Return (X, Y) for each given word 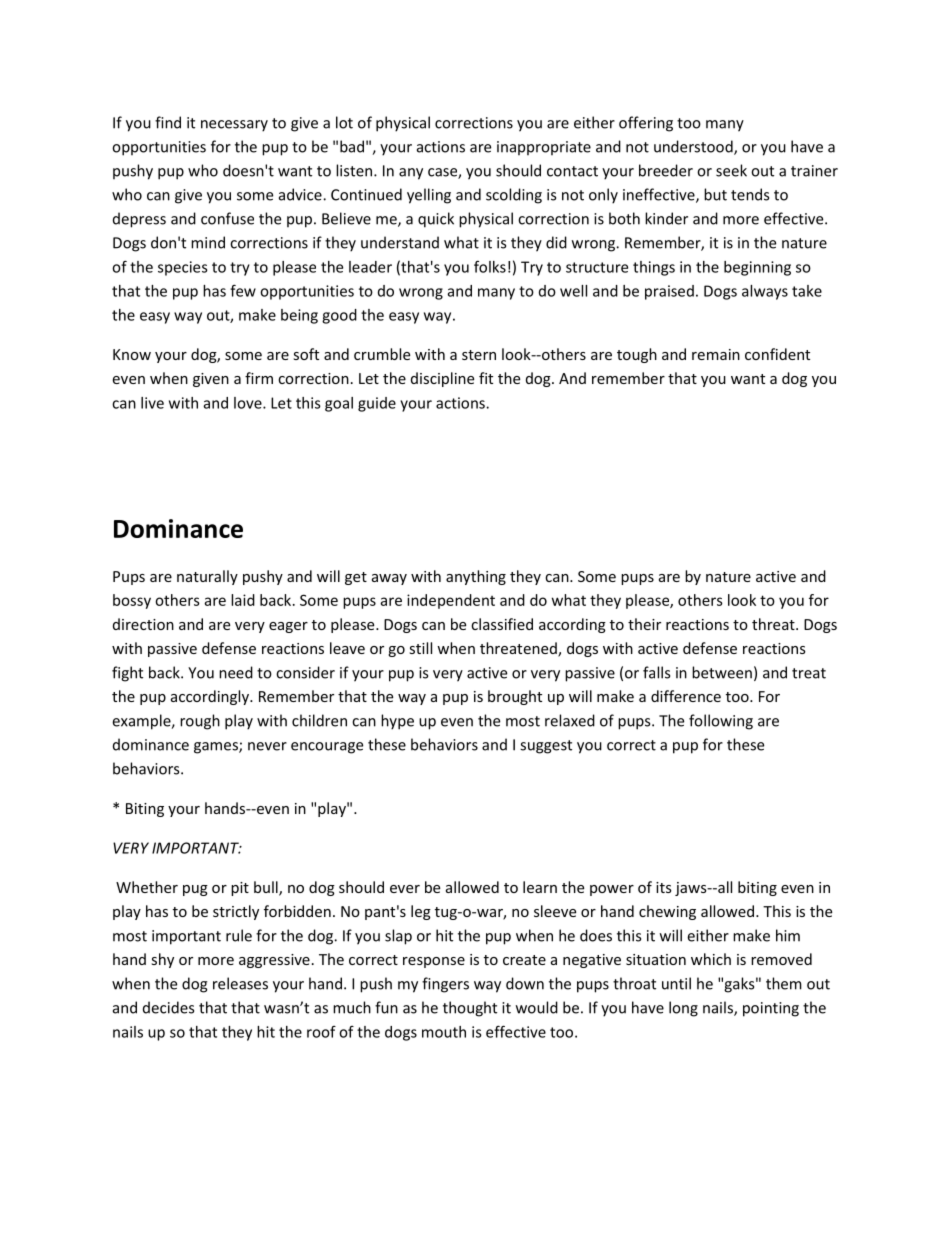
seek (731, 170)
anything (476, 577)
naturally (207, 577)
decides (168, 1007)
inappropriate (544, 148)
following (721, 722)
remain (716, 354)
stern (479, 355)
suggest (546, 747)
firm (259, 378)
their (644, 624)
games (217, 748)
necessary (234, 126)
